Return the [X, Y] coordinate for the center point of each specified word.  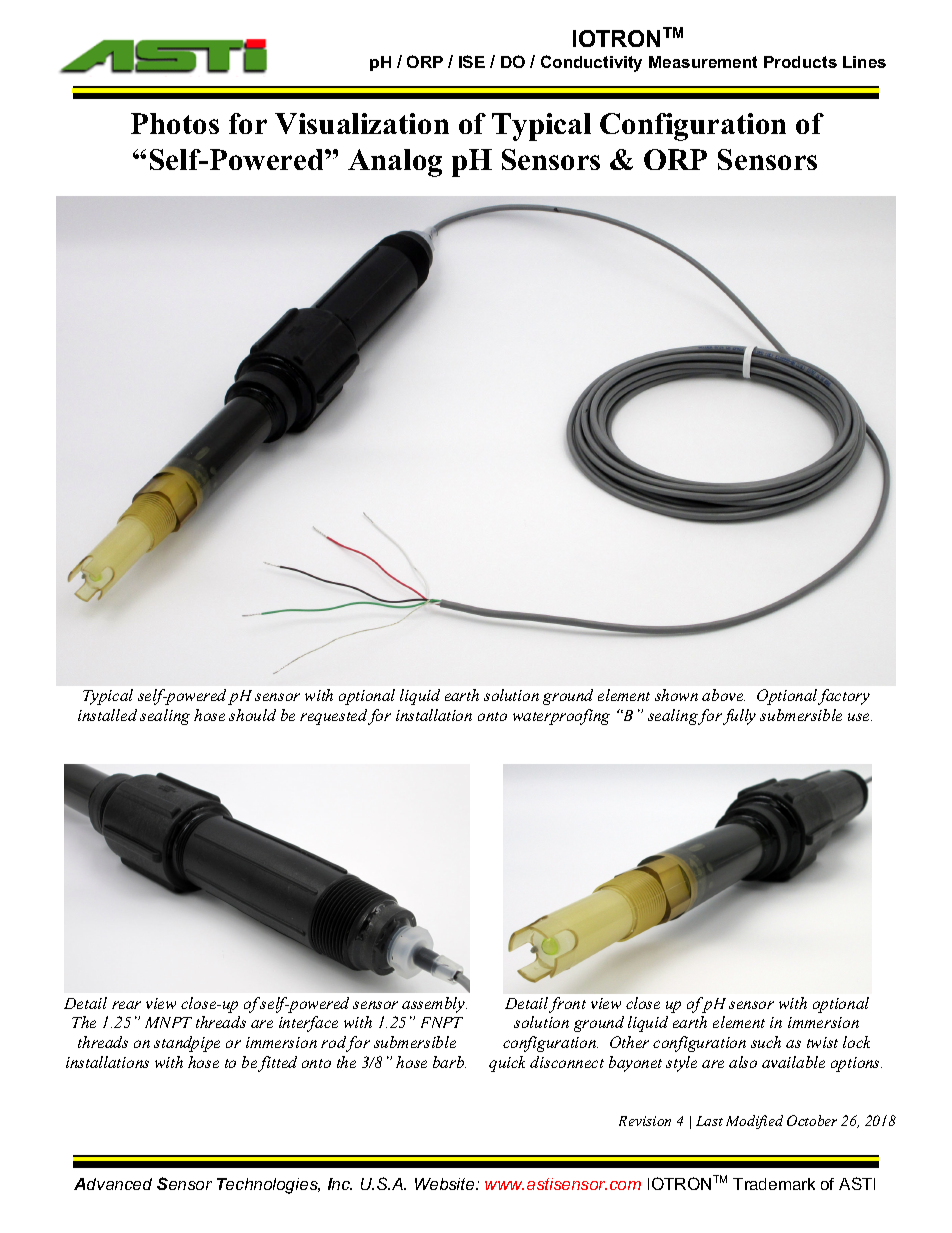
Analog [395, 163]
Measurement [703, 62]
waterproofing [561, 717]
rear [126, 1005]
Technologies [268, 1186]
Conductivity [591, 63]
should [252, 715]
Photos [175, 123]
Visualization [362, 123]
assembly [434, 1005]
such [766, 1042]
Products [800, 62]
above [723, 695]
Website [446, 1184]
